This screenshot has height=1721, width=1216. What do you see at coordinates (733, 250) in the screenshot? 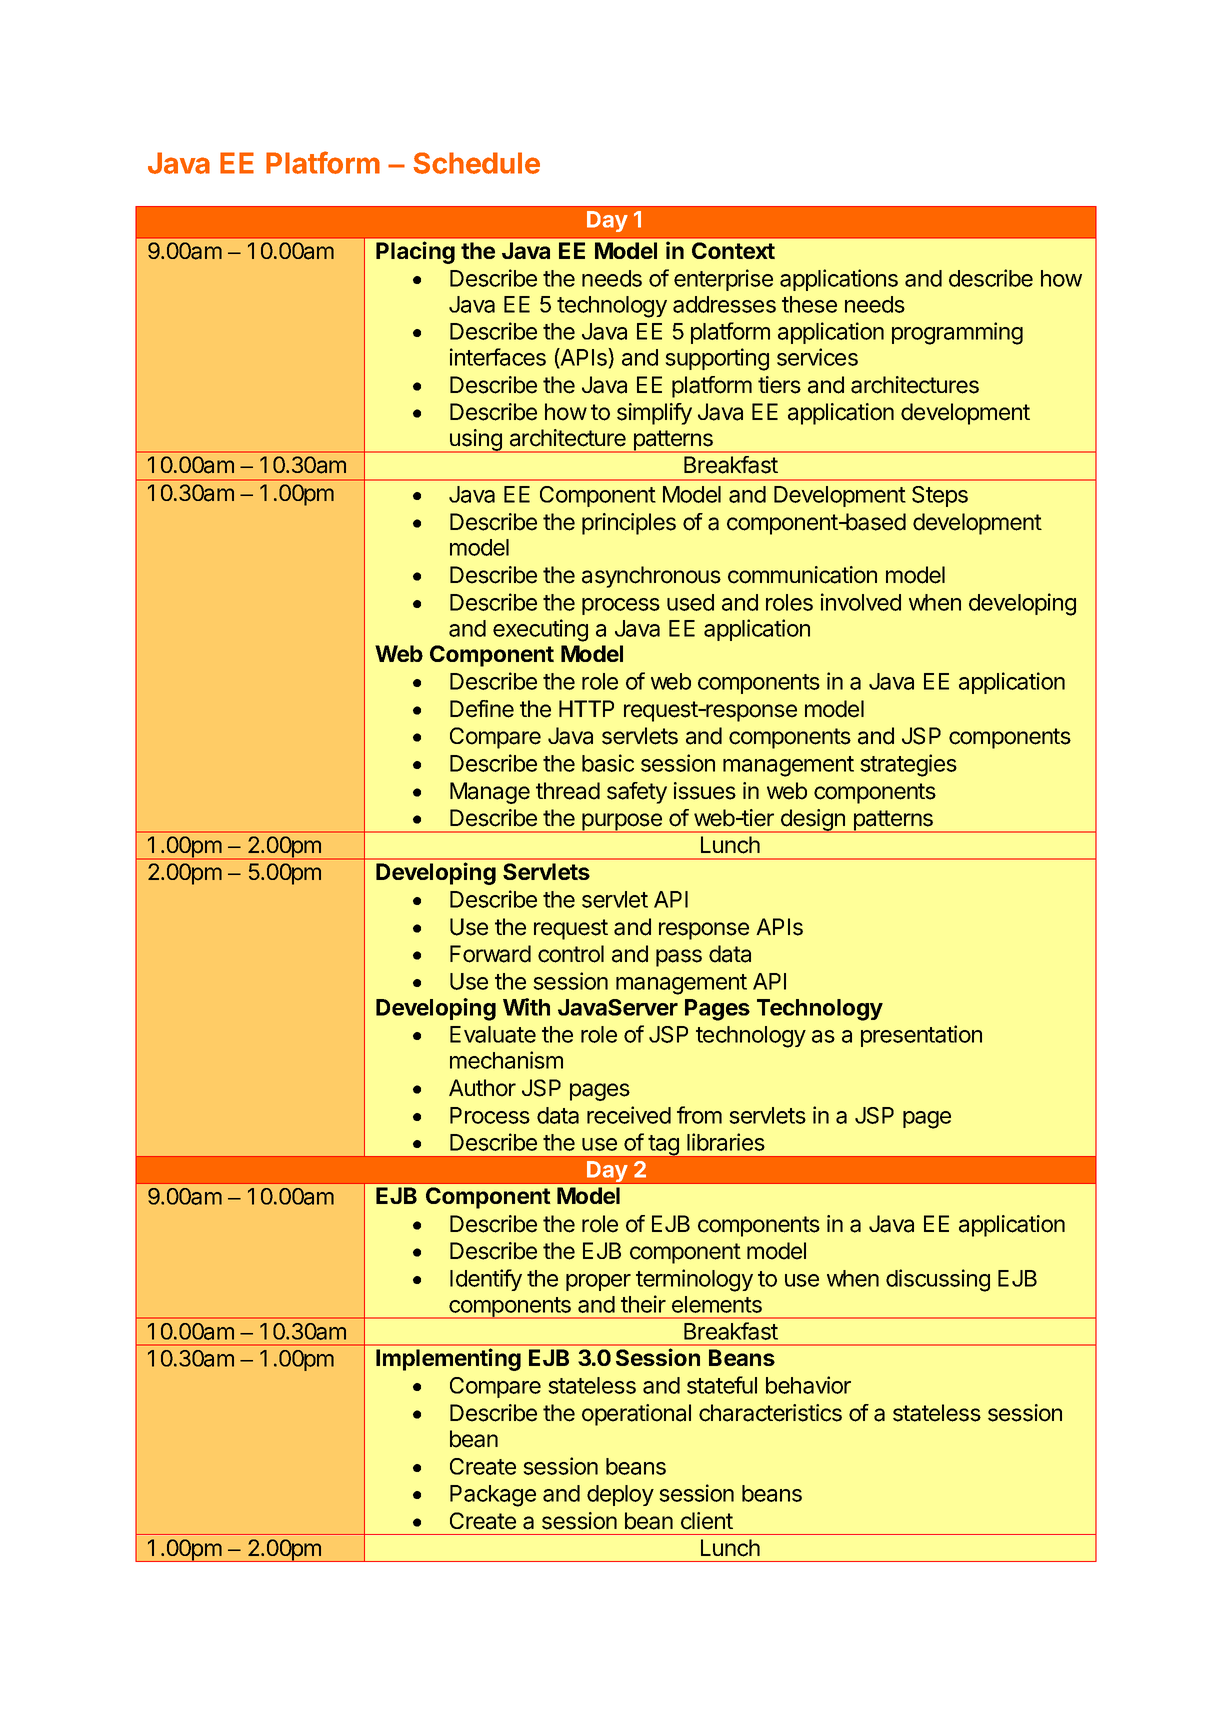
I see `Context` at bounding box center [733, 250].
